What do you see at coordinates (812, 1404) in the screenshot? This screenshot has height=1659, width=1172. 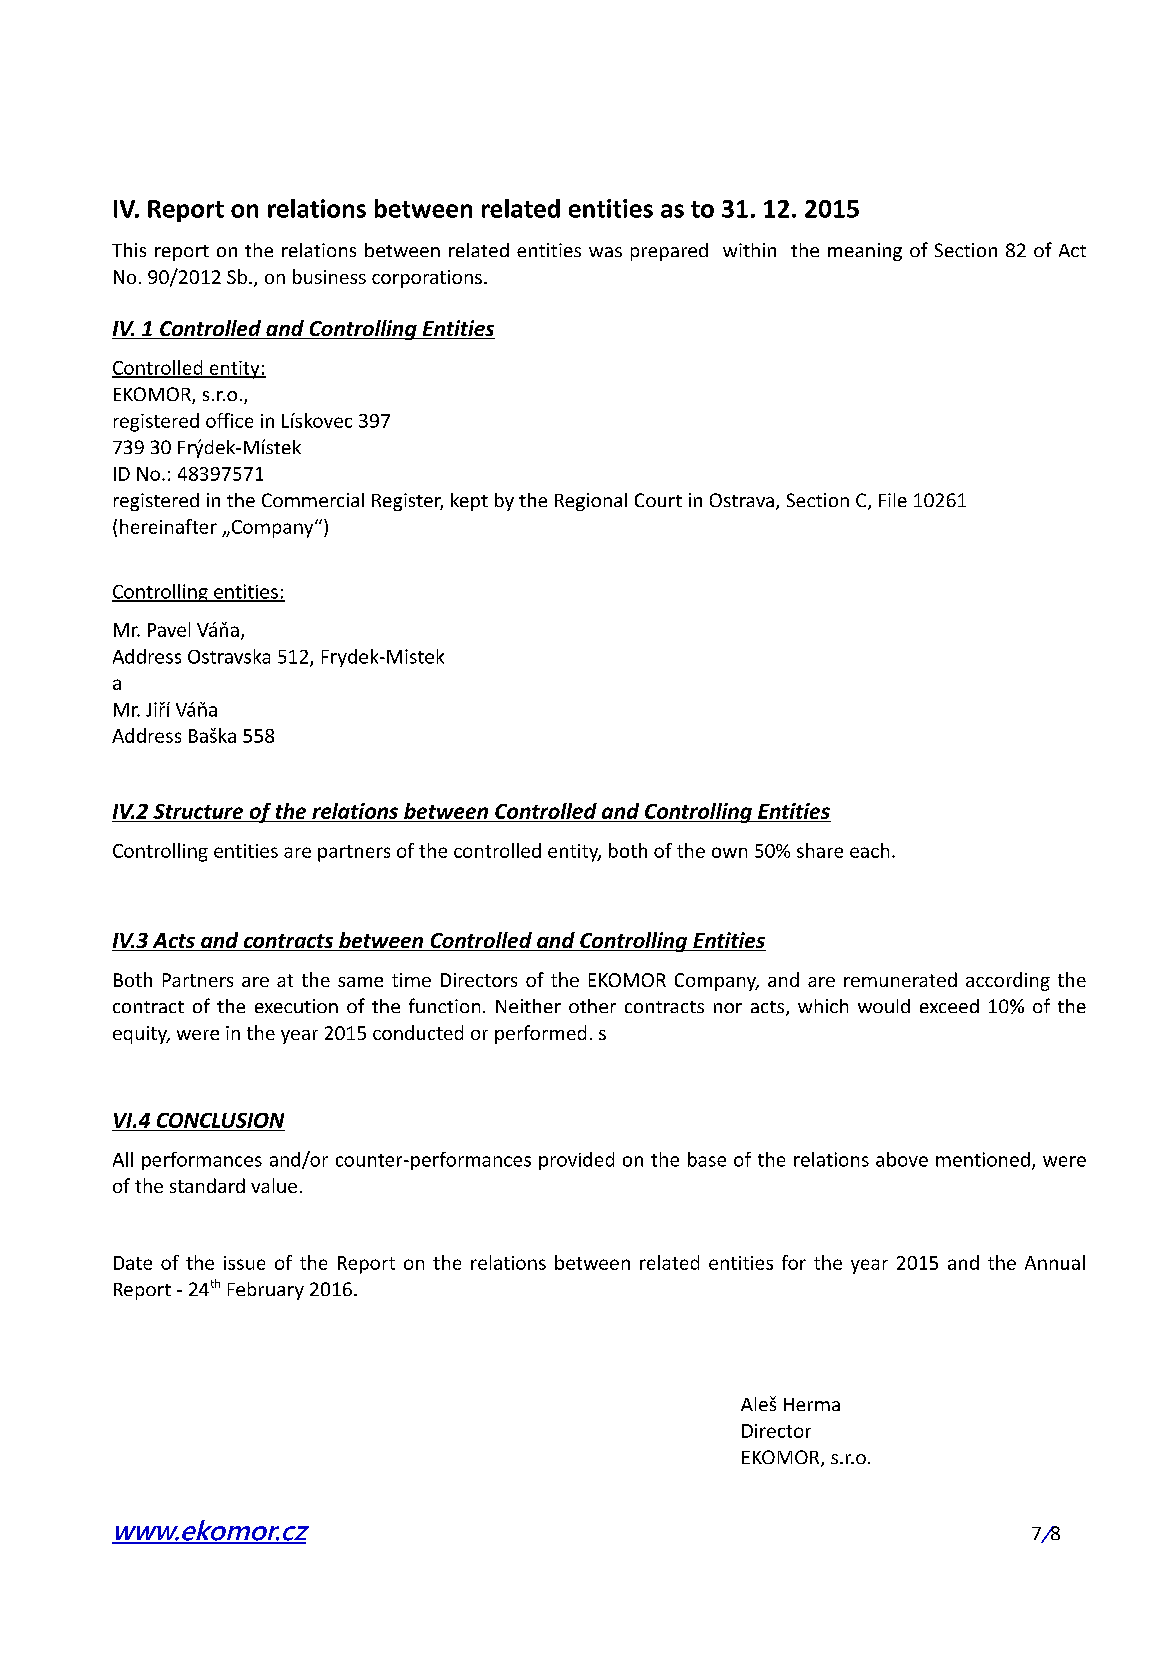 I see `Herma` at bounding box center [812, 1404].
